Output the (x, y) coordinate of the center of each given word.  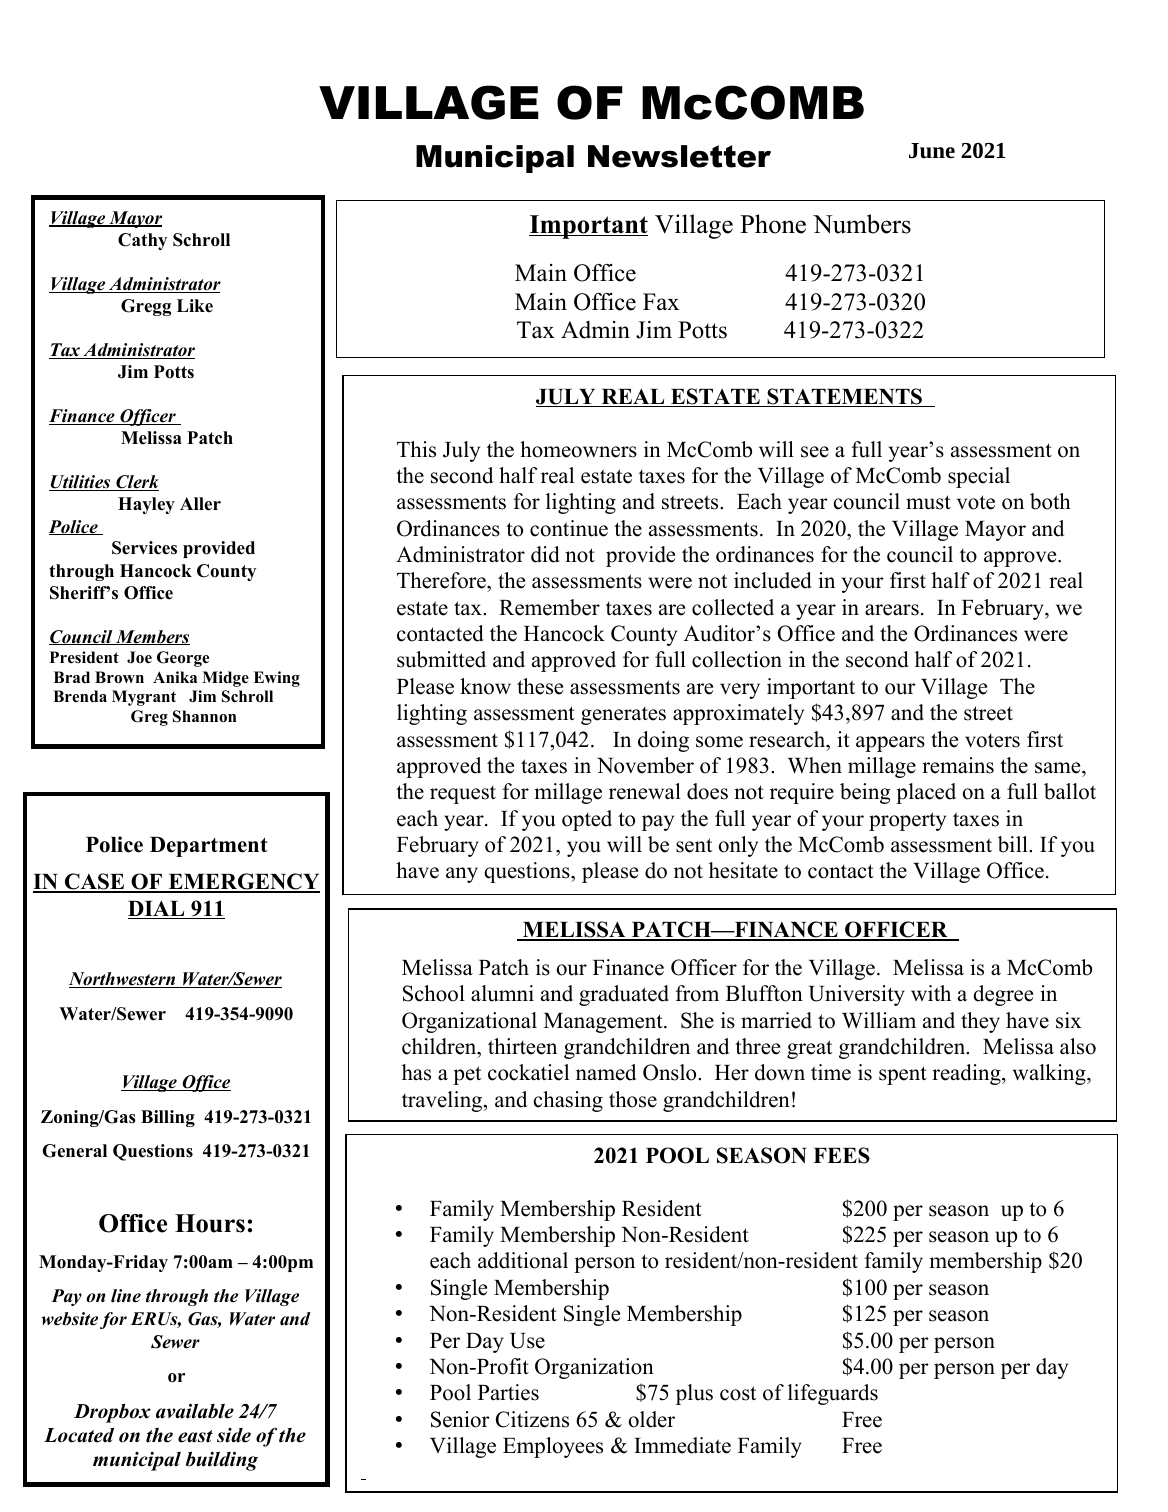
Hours (210, 1223)
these (540, 686)
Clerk (136, 483)
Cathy (142, 241)
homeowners (578, 449)
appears (890, 744)
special (979, 477)
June (932, 151)
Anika (175, 677)
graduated (624, 995)
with (931, 993)
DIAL (157, 909)
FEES (841, 1155)
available (195, 1411)
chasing (568, 1101)
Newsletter (679, 156)
